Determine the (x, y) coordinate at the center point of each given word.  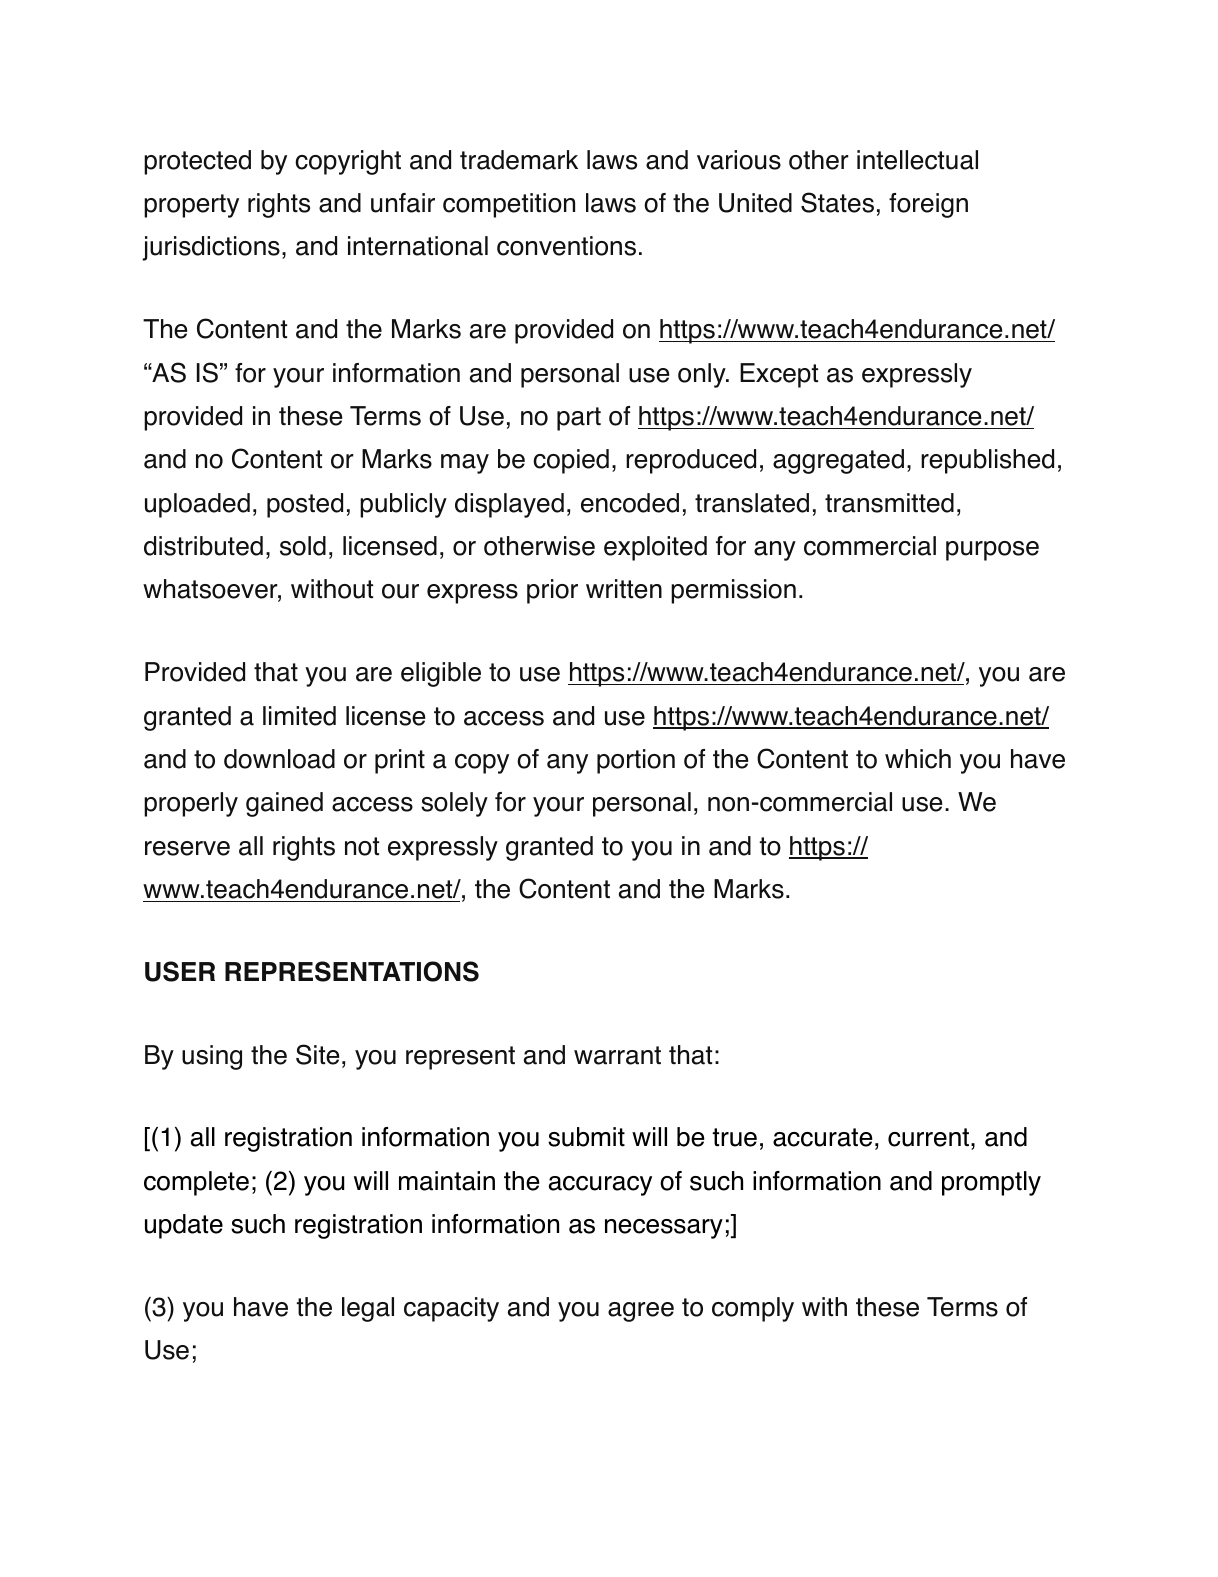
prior (552, 591)
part (579, 419)
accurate (822, 1137)
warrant (617, 1055)
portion (636, 761)
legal (368, 1309)
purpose (992, 551)
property (191, 206)
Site (317, 1054)
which (918, 759)
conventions (566, 246)
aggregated (838, 461)
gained (284, 804)
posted (305, 505)
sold (303, 546)
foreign (928, 205)
